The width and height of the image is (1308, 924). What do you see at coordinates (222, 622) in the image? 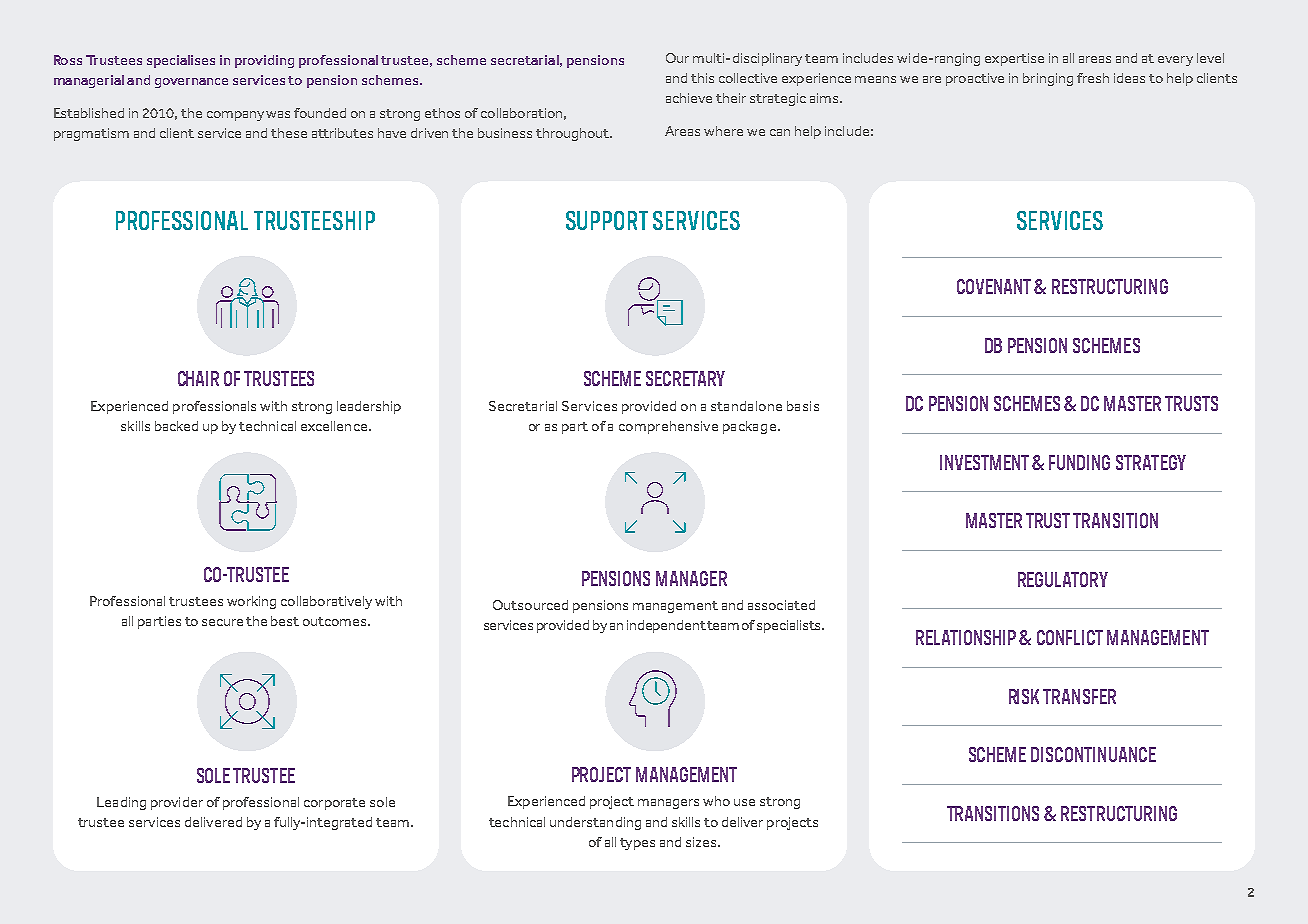
I see `secure` at bounding box center [222, 622].
